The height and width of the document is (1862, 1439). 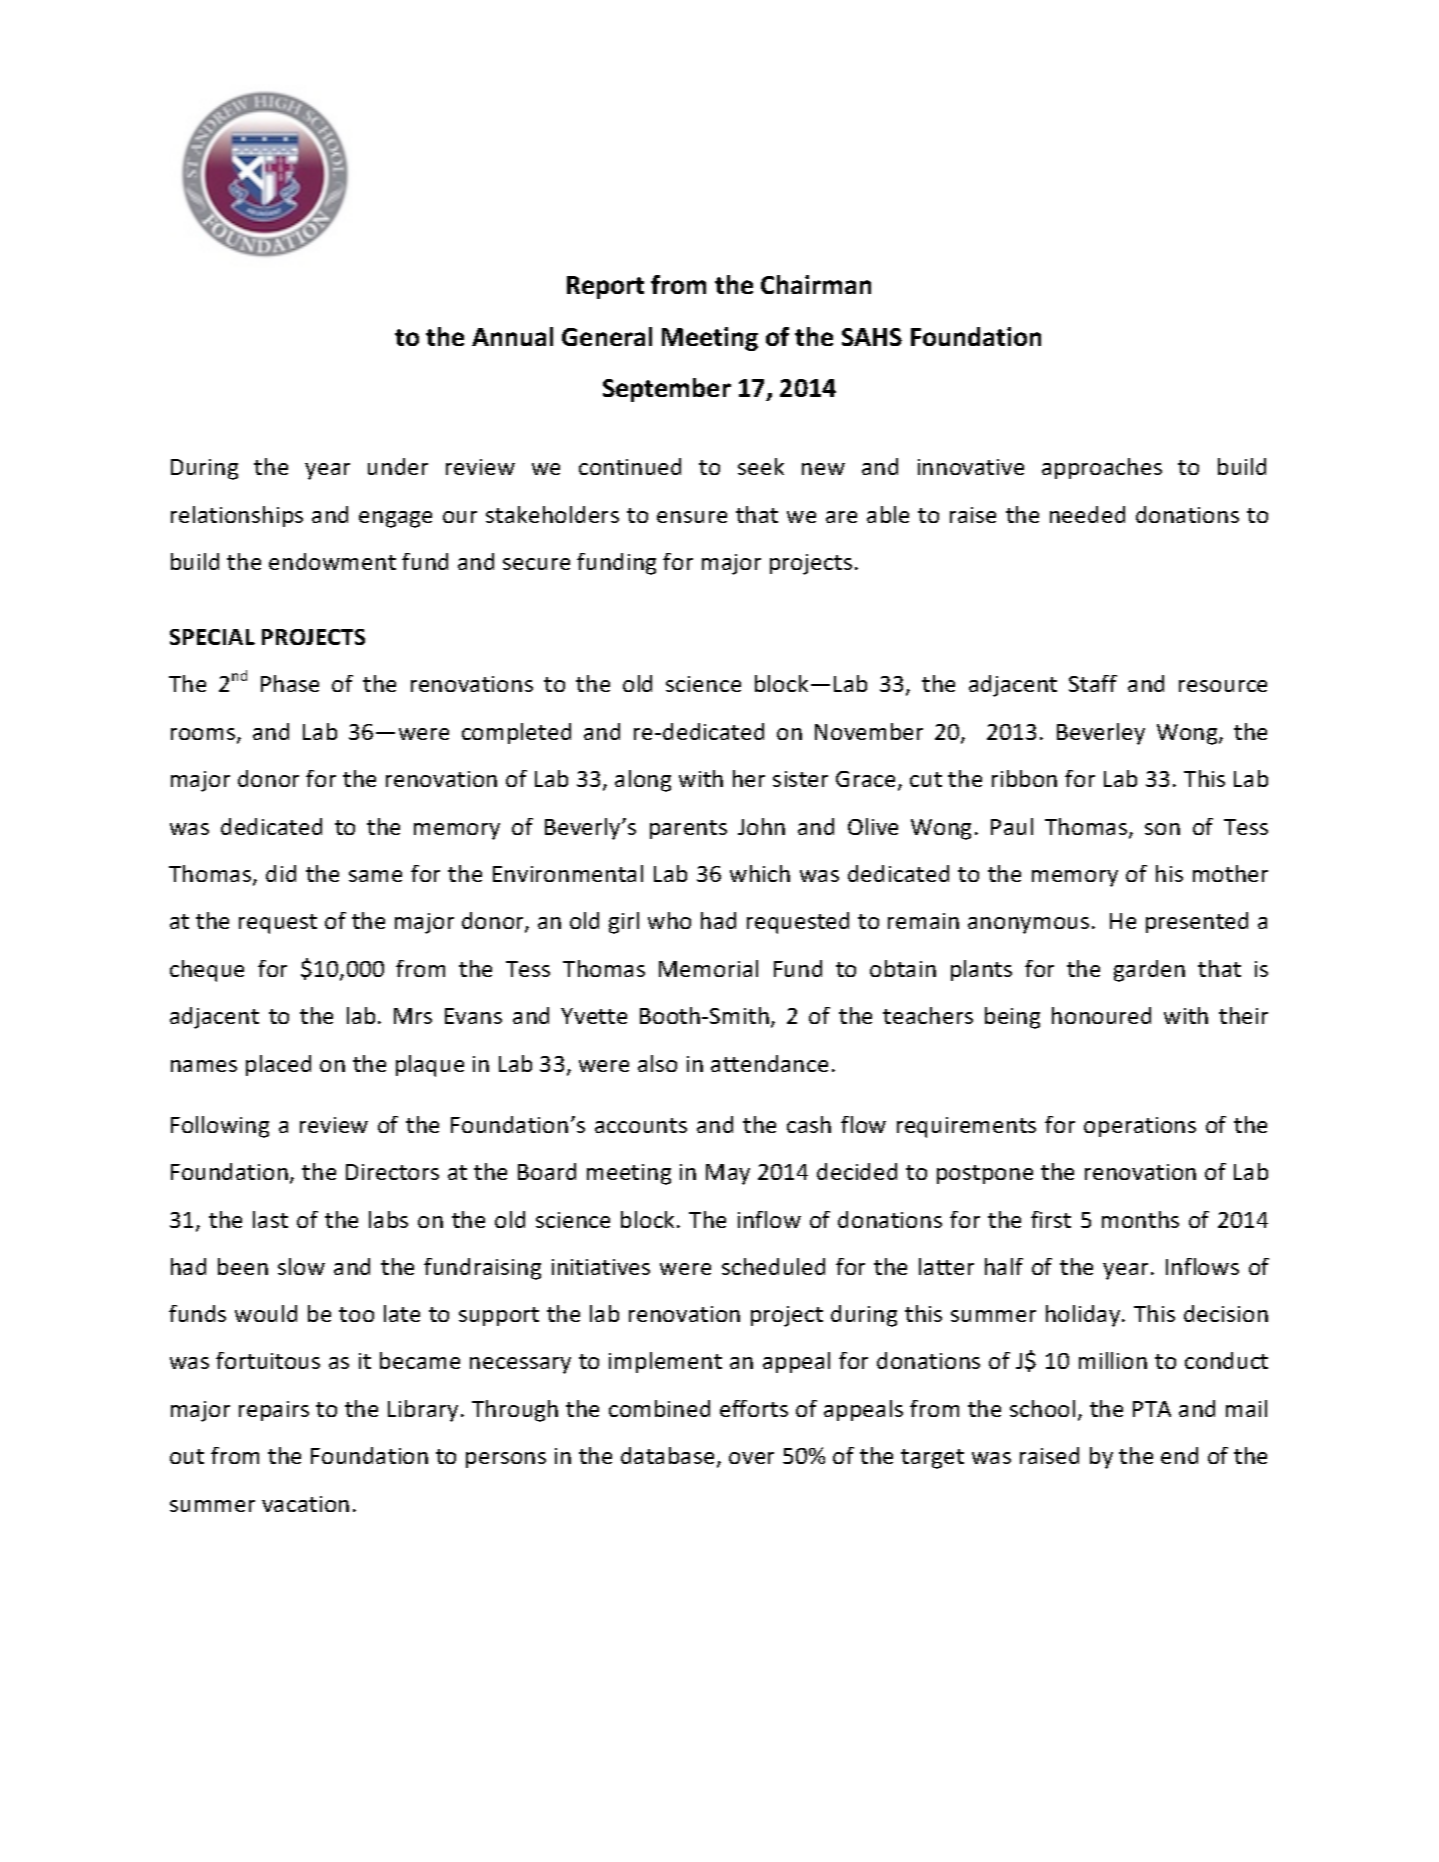 What do you see at coordinates (512, 336) in the document?
I see `Annual` at bounding box center [512, 336].
